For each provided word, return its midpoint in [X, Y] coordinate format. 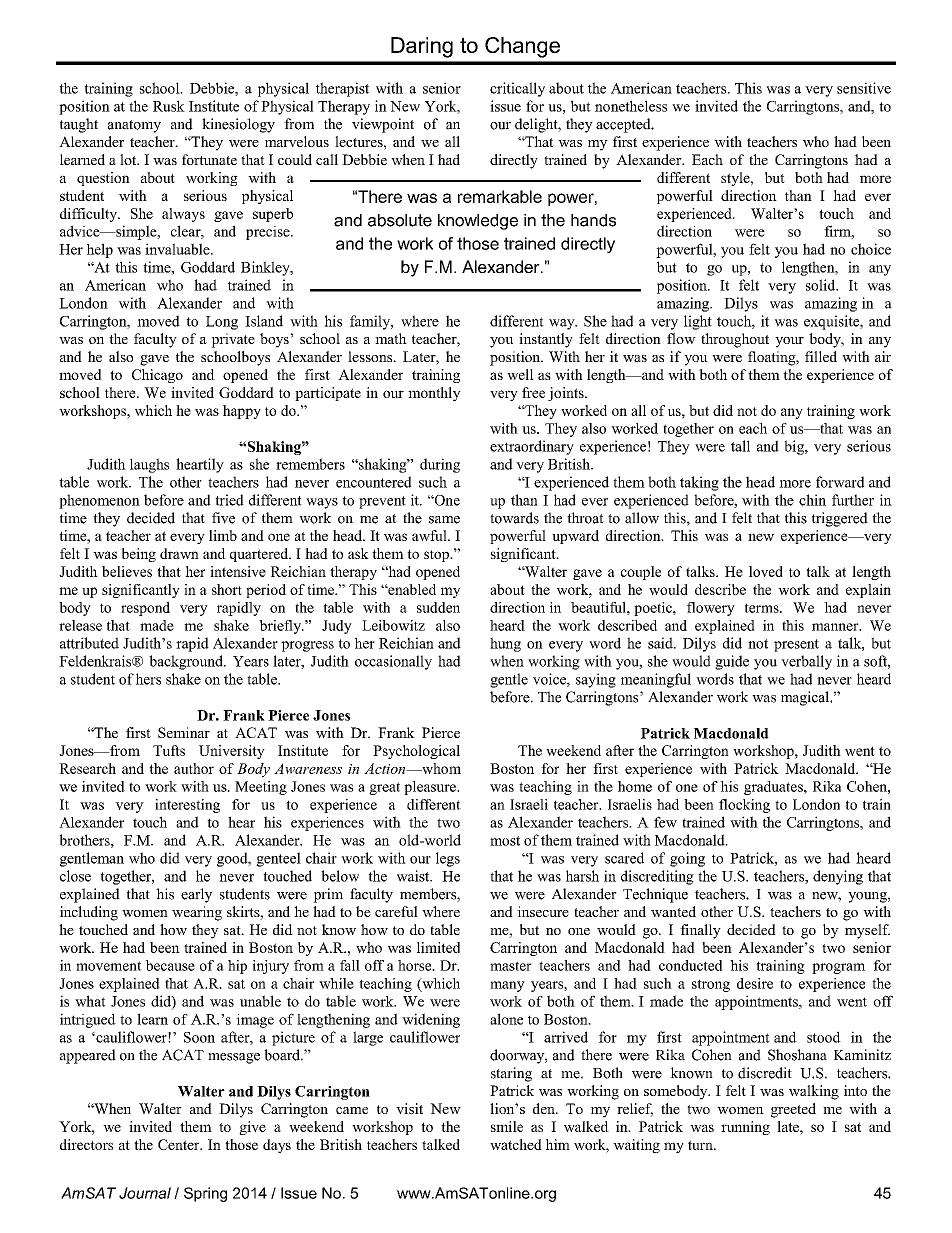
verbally [806, 662]
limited [438, 947]
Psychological [416, 752]
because [170, 965]
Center [180, 1144]
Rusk [169, 106]
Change [522, 47]
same [444, 520]
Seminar [184, 732]
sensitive [864, 88]
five [223, 518]
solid [822, 285]
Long [222, 323]
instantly [546, 340]
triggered [840, 519]
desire [755, 983]
